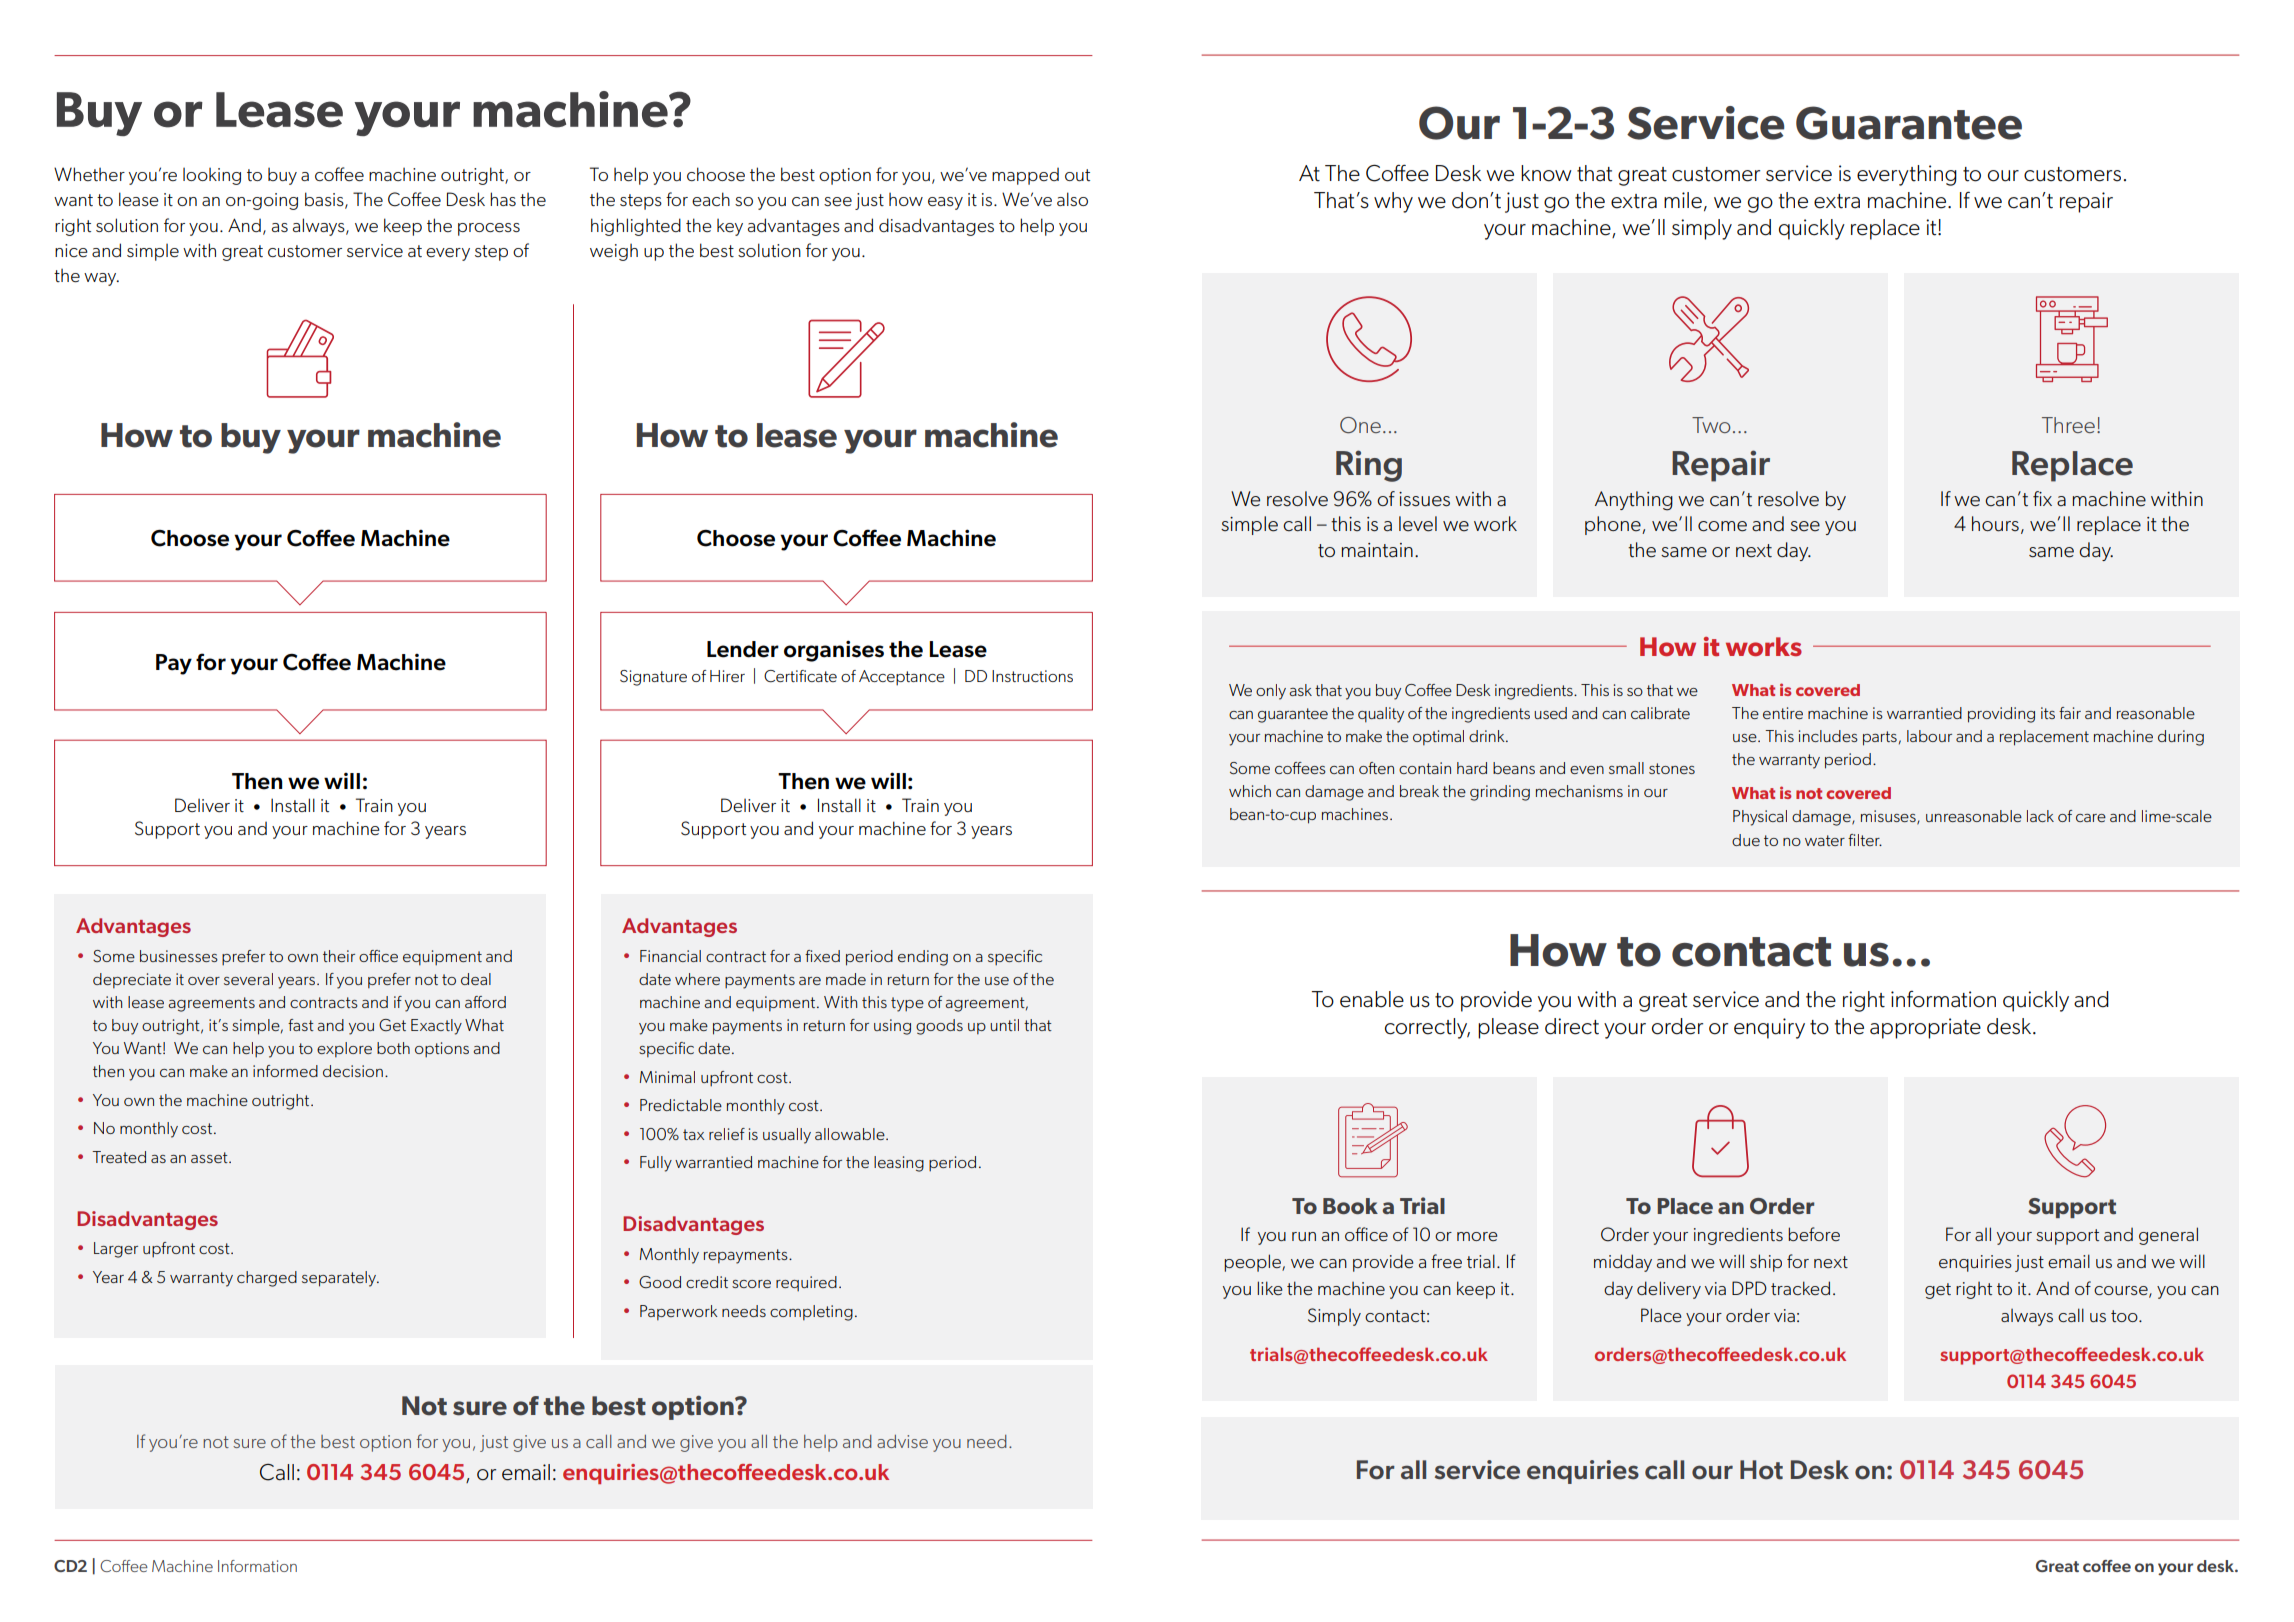  What do you see at coordinates (340, 1279) in the screenshot?
I see `separately` at bounding box center [340, 1279].
